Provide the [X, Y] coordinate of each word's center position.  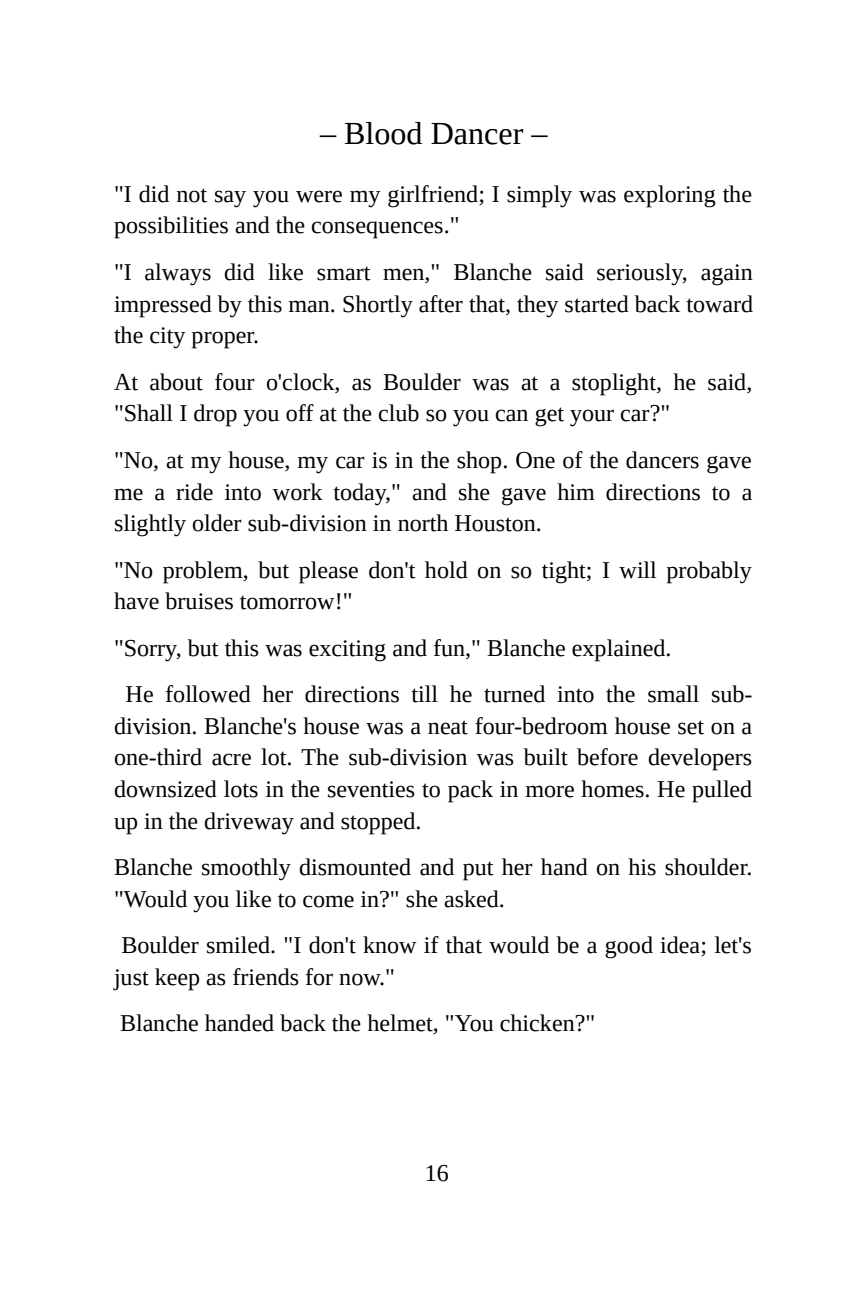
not [192, 195]
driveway [249, 823]
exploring [670, 196]
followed [208, 694]
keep [177, 979]
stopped [379, 823]
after [441, 304]
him [576, 491]
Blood [383, 133]
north [423, 523]
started [597, 304]
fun [450, 648]
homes [612, 789]
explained [620, 650]
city [168, 338]
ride [194, 492]
